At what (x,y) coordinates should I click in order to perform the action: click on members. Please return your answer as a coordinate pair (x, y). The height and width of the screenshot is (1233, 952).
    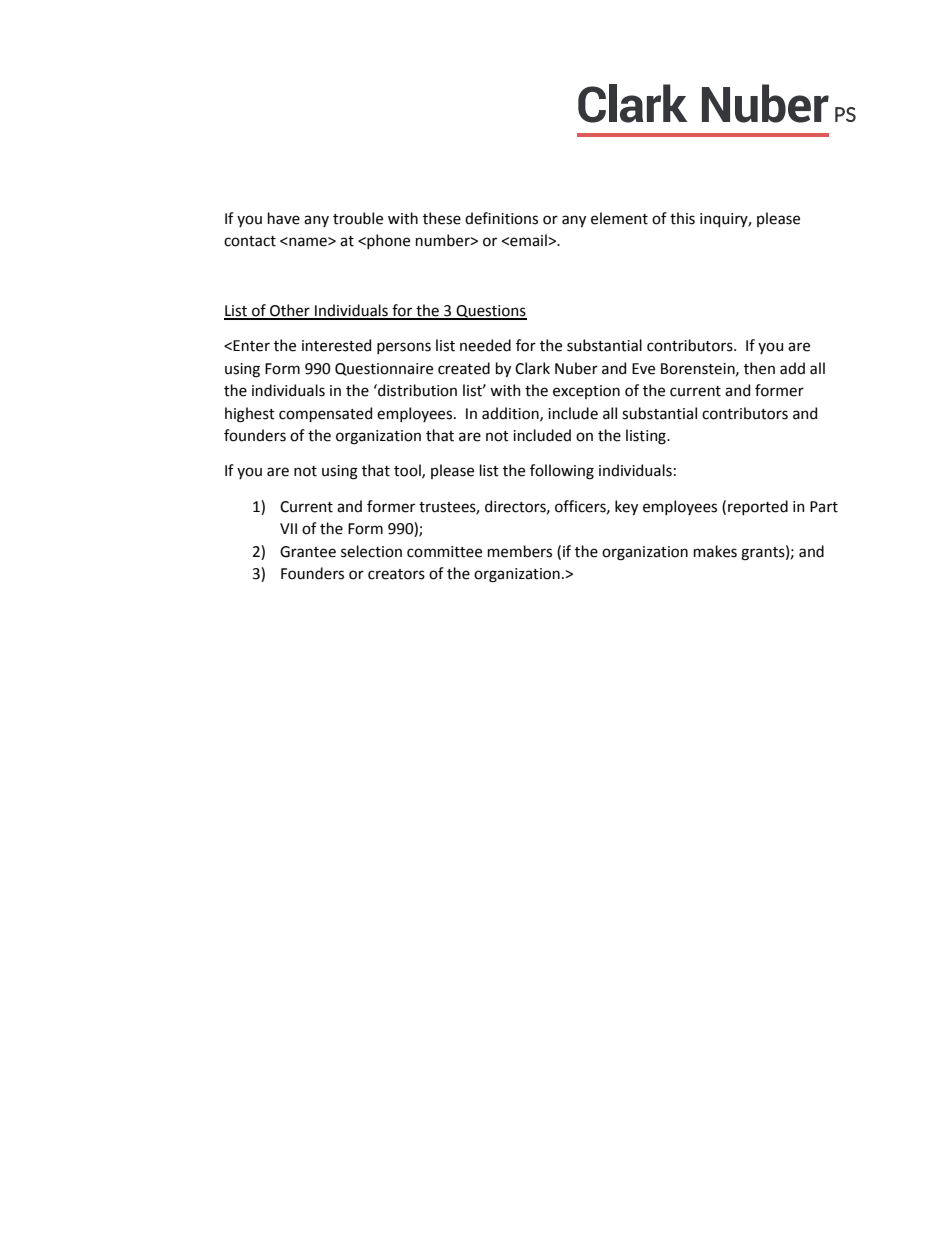
    Looking at the image, I should click on (520, 551).
